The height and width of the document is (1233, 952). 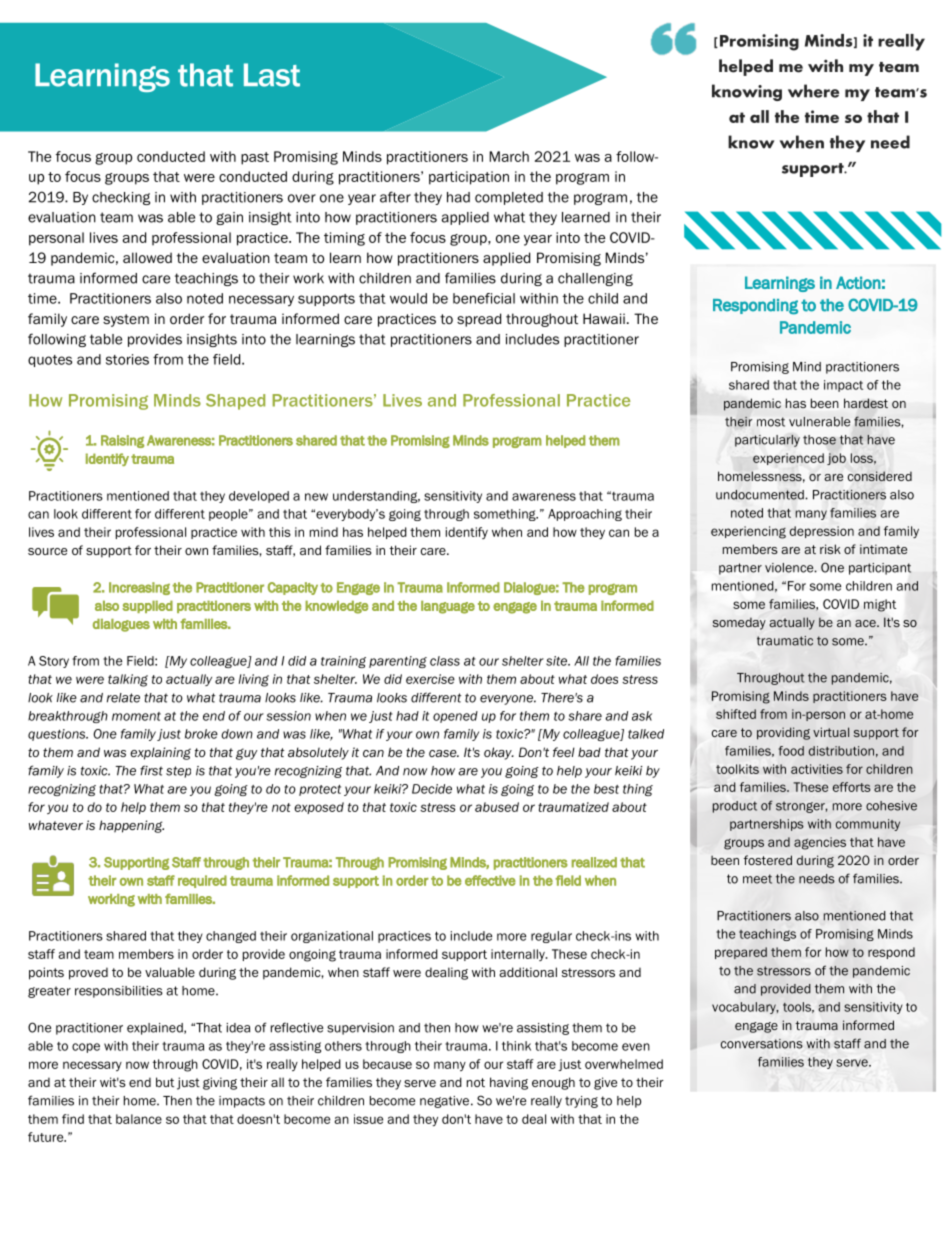 What do you see at coordinates (509, 156) in the document?
I see `March` at bounding box center [509, 156].
